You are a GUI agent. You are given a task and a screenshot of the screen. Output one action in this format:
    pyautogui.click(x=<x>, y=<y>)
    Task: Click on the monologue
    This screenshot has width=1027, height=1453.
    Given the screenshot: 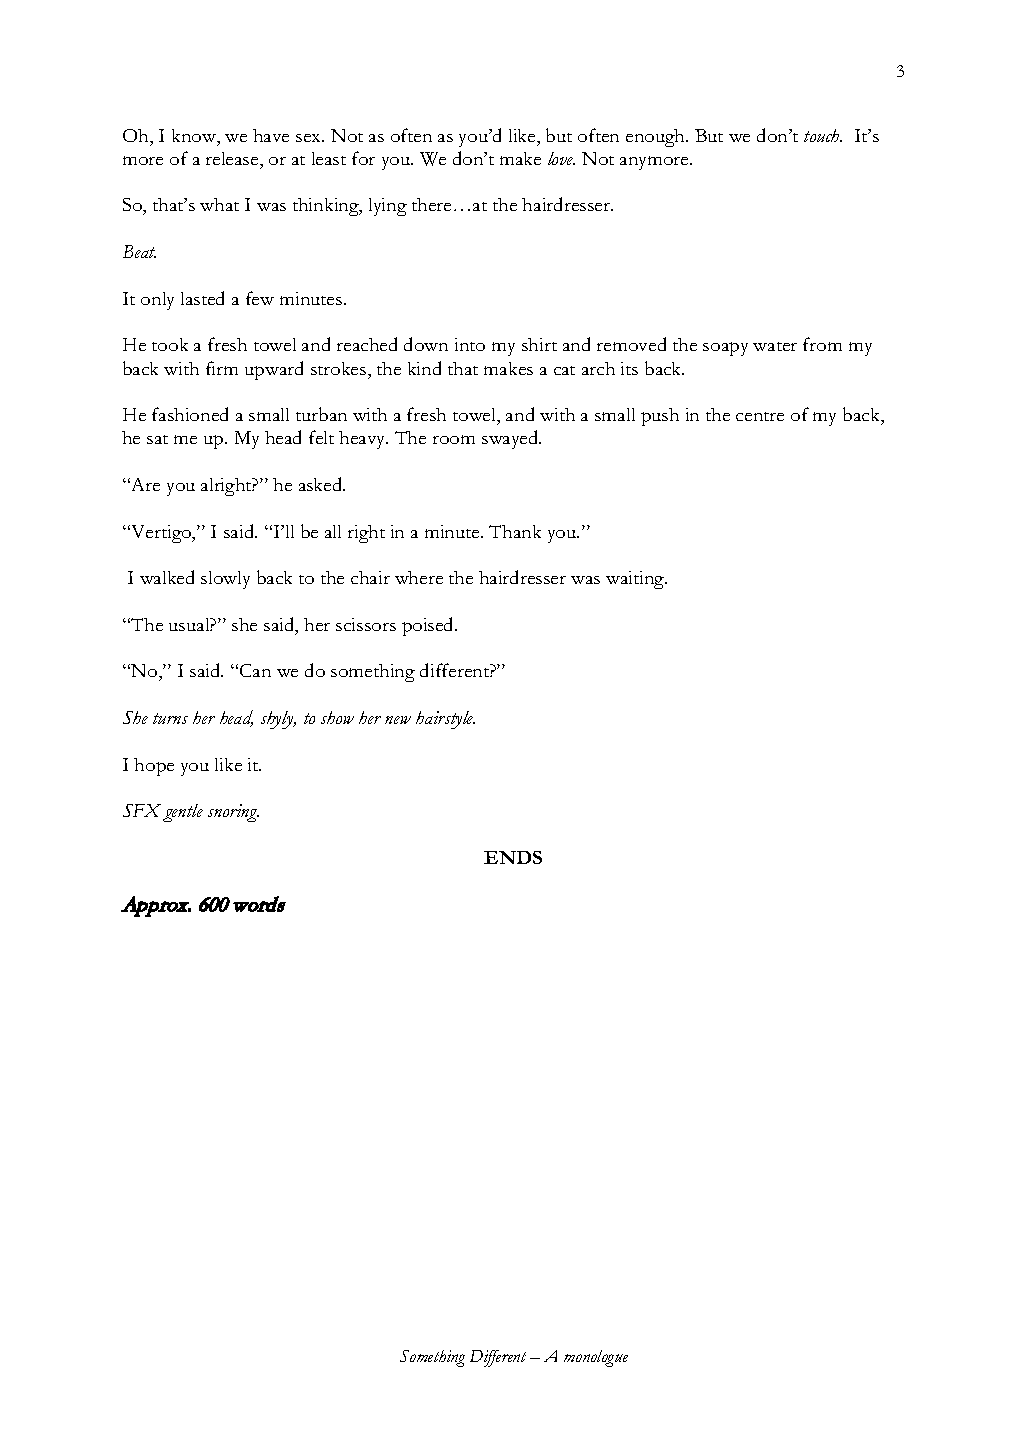 What is the action you would take?
    pyautogui.click(x=596, y=1358)
